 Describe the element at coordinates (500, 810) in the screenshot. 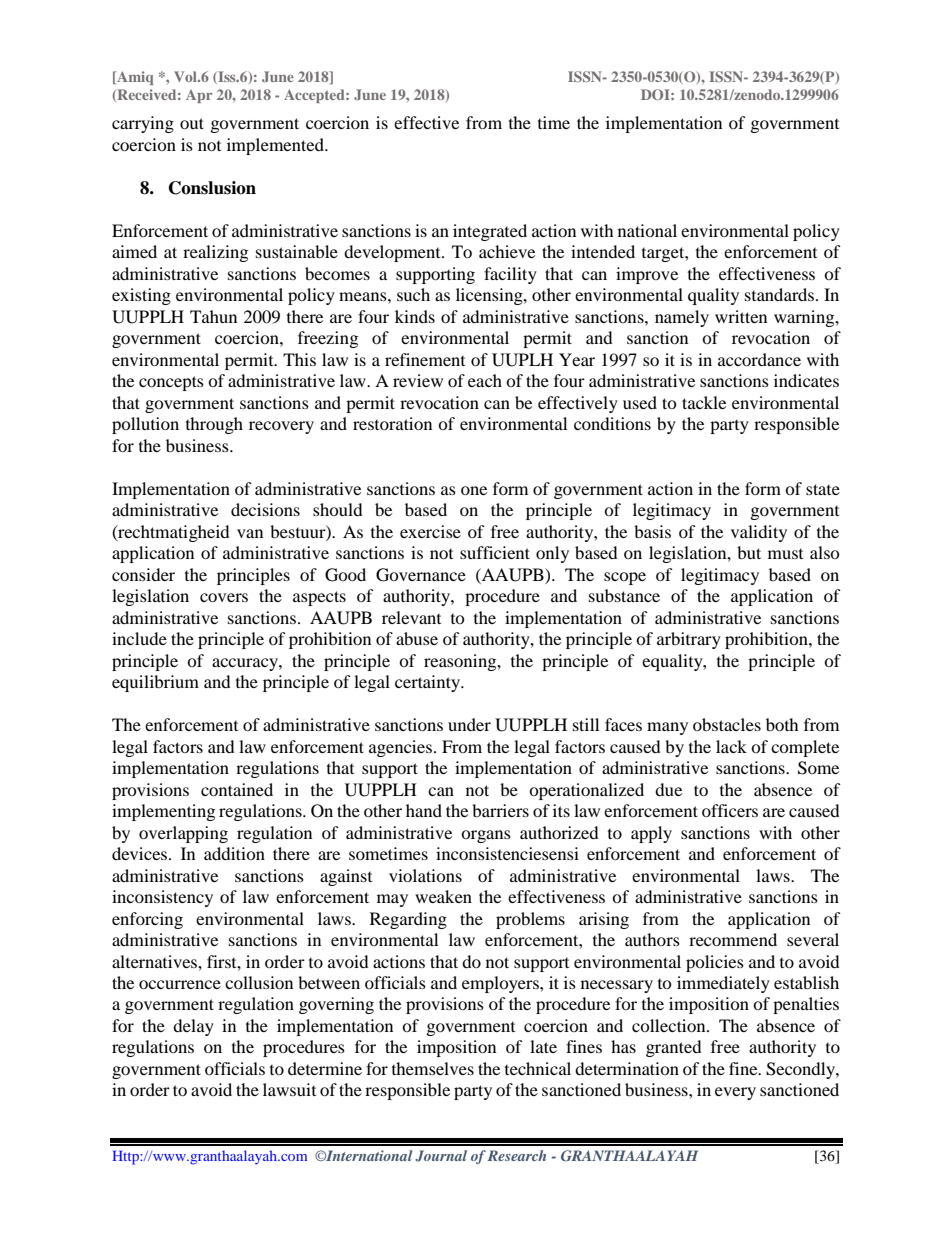

I see `barriers` at that location.
